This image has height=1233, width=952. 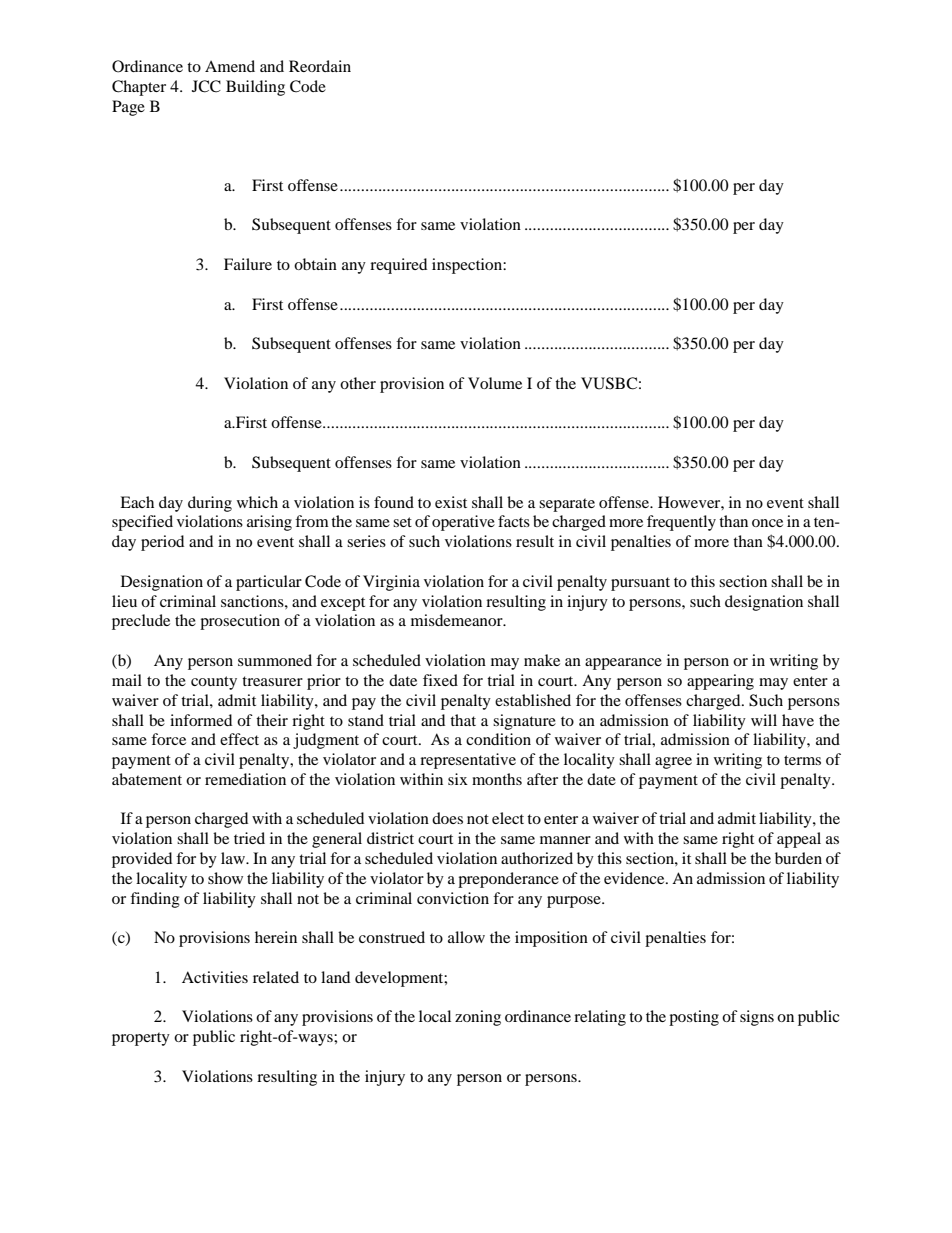 I want to click on frequently, so click(x=681, y=523).
